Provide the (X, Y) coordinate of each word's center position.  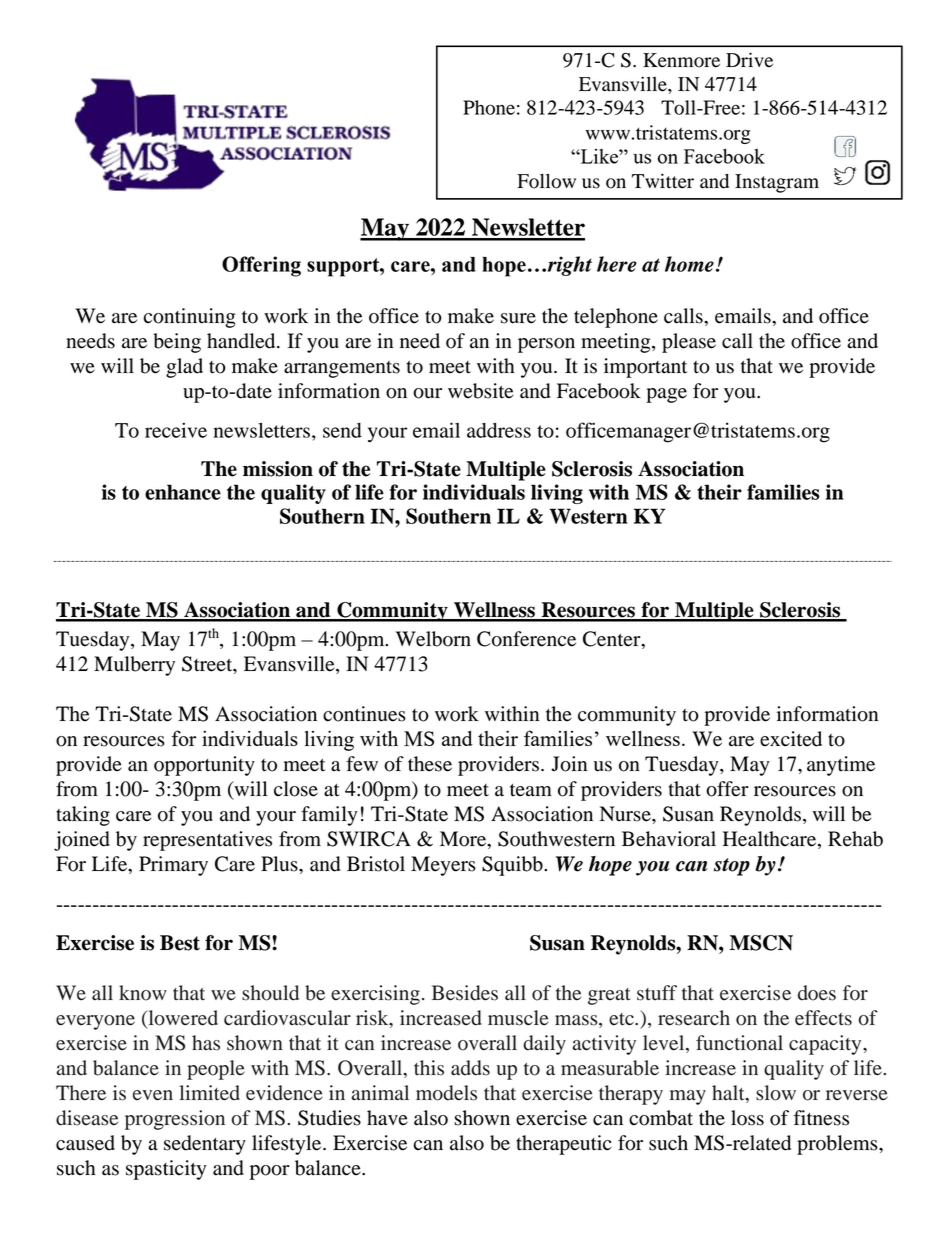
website (480, 391)
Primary (173, 866)
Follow (546, 181)
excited (791, 739)
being (177, 343)
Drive (749, 60)
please (689, 343)
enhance (183, 492)
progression (175, 1120)
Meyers (443, 866)
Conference (526, 639)
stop (732, 867)
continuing (190, 318)
